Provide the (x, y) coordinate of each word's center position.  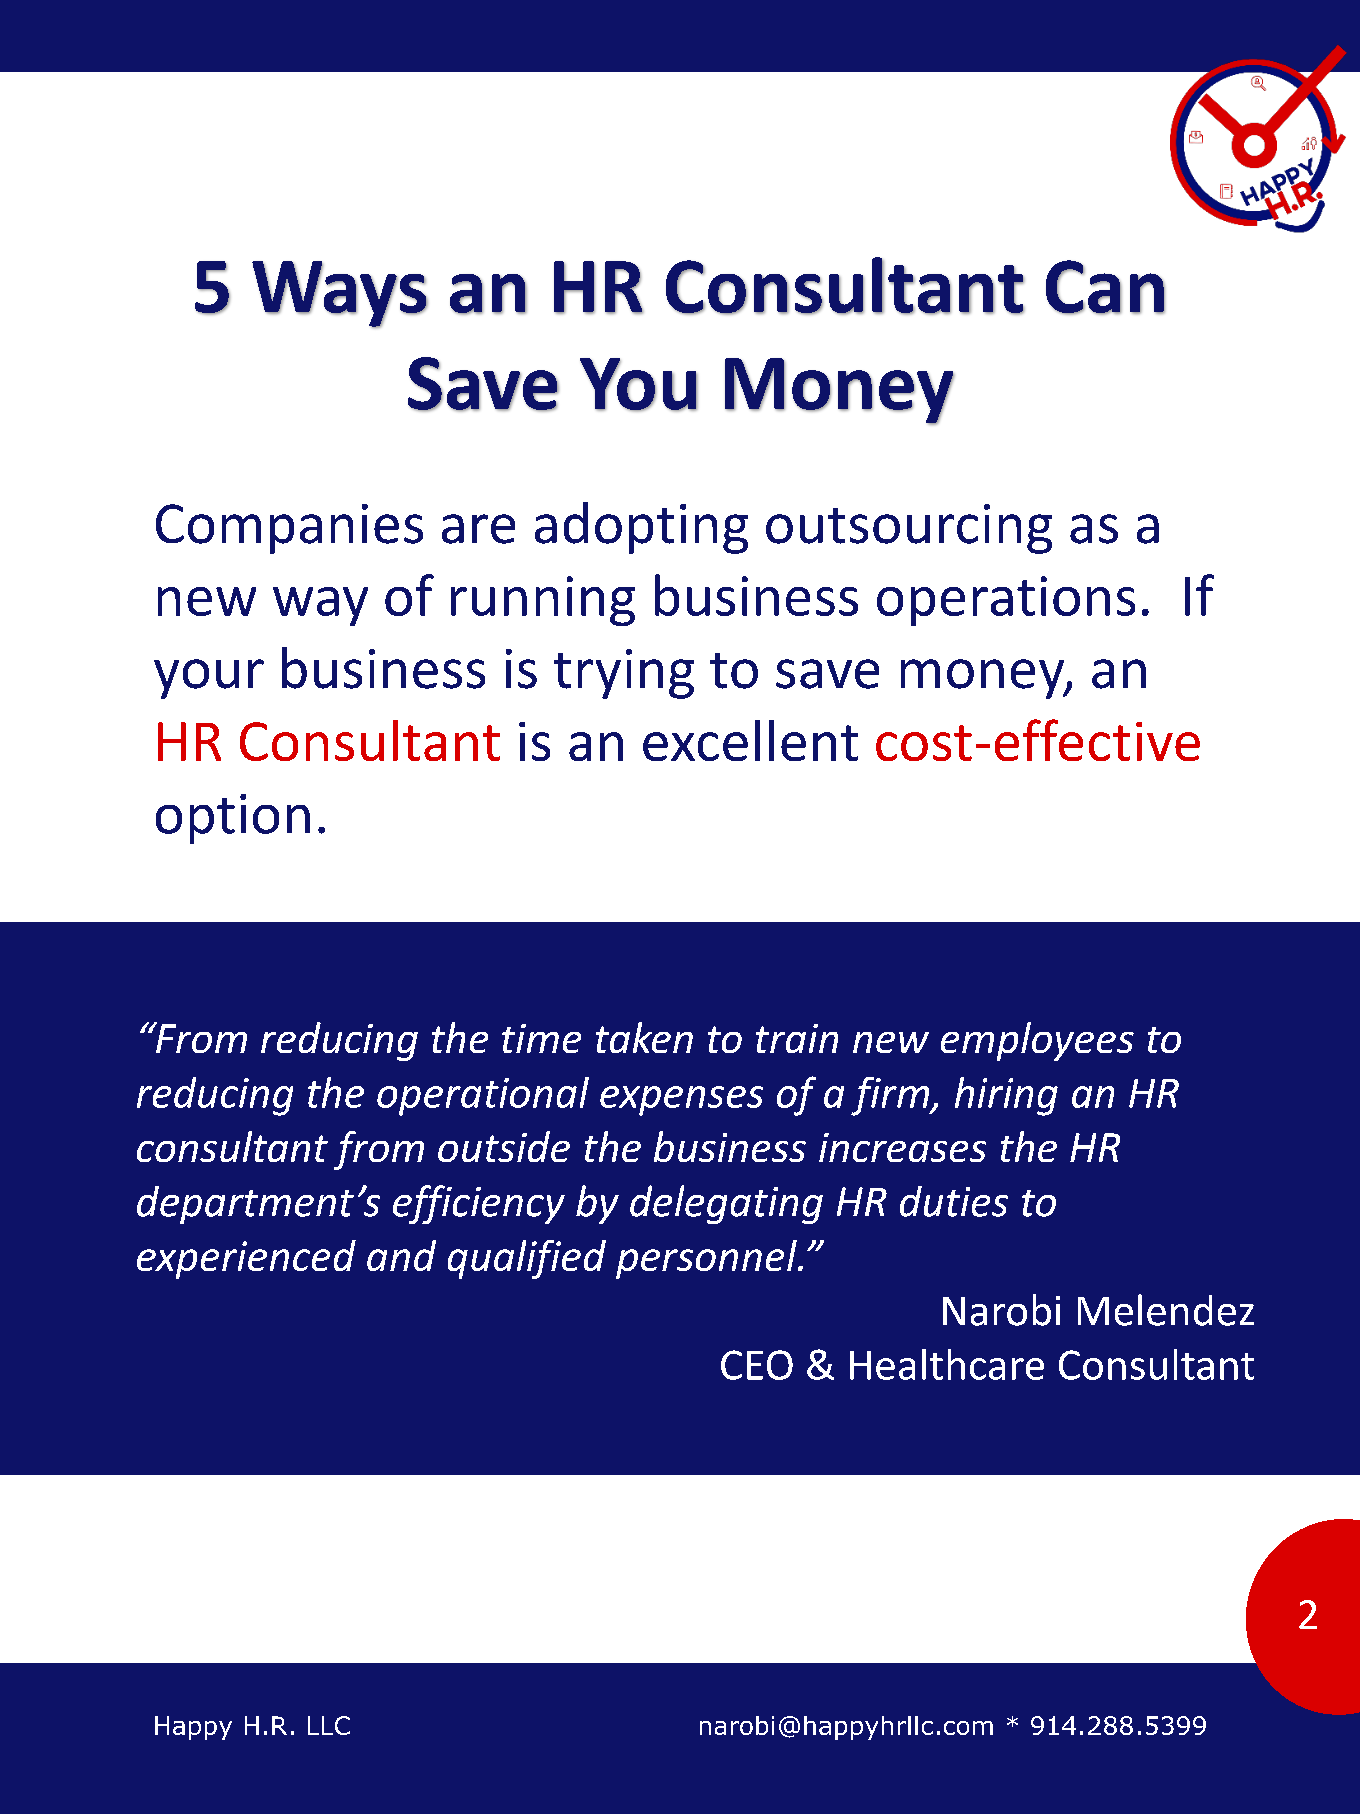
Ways (340, 294)
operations (1006, 601)
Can (1105, 287)
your (209, 679)
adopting (641, 528)
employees (1037, 1041)
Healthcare (947, 1364)
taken (644, 1037)
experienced (246, 1259)
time (541, 1038)
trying (624, 674)
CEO (757, 1365)
